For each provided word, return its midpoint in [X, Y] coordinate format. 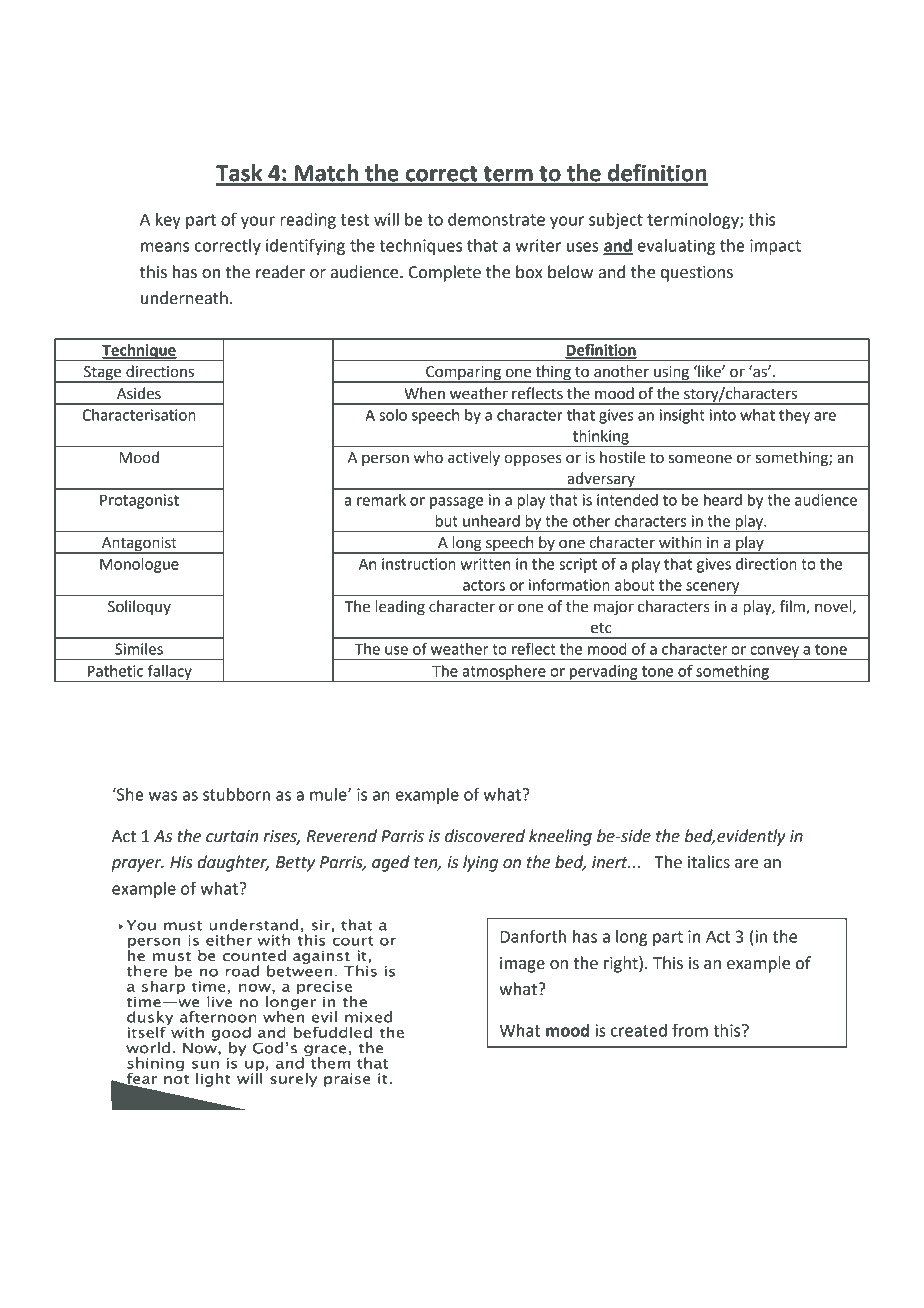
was [162, 796]
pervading [604, 673]
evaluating [676, 247]
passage [457, 503]
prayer [137, 865]
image [522, 965]
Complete [445, 273]
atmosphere [504, 673]
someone [700, 459]
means [165, 247]
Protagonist [139, 501]
